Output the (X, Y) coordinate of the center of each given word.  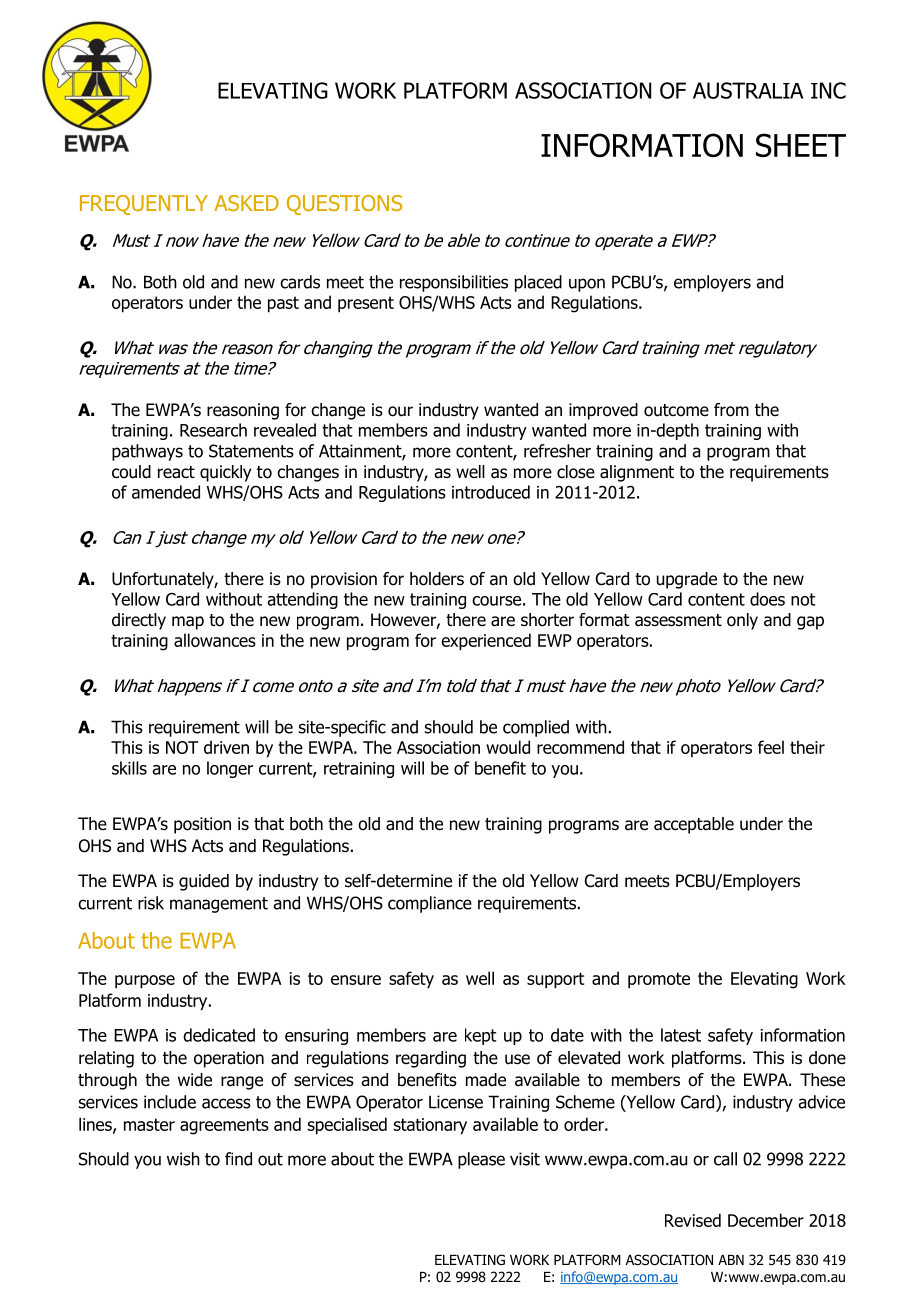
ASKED (246, 203)
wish (183, 1159)
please (481, 1160)
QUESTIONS (344, 205)
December (766, 1220)
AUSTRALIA (748, 90)
